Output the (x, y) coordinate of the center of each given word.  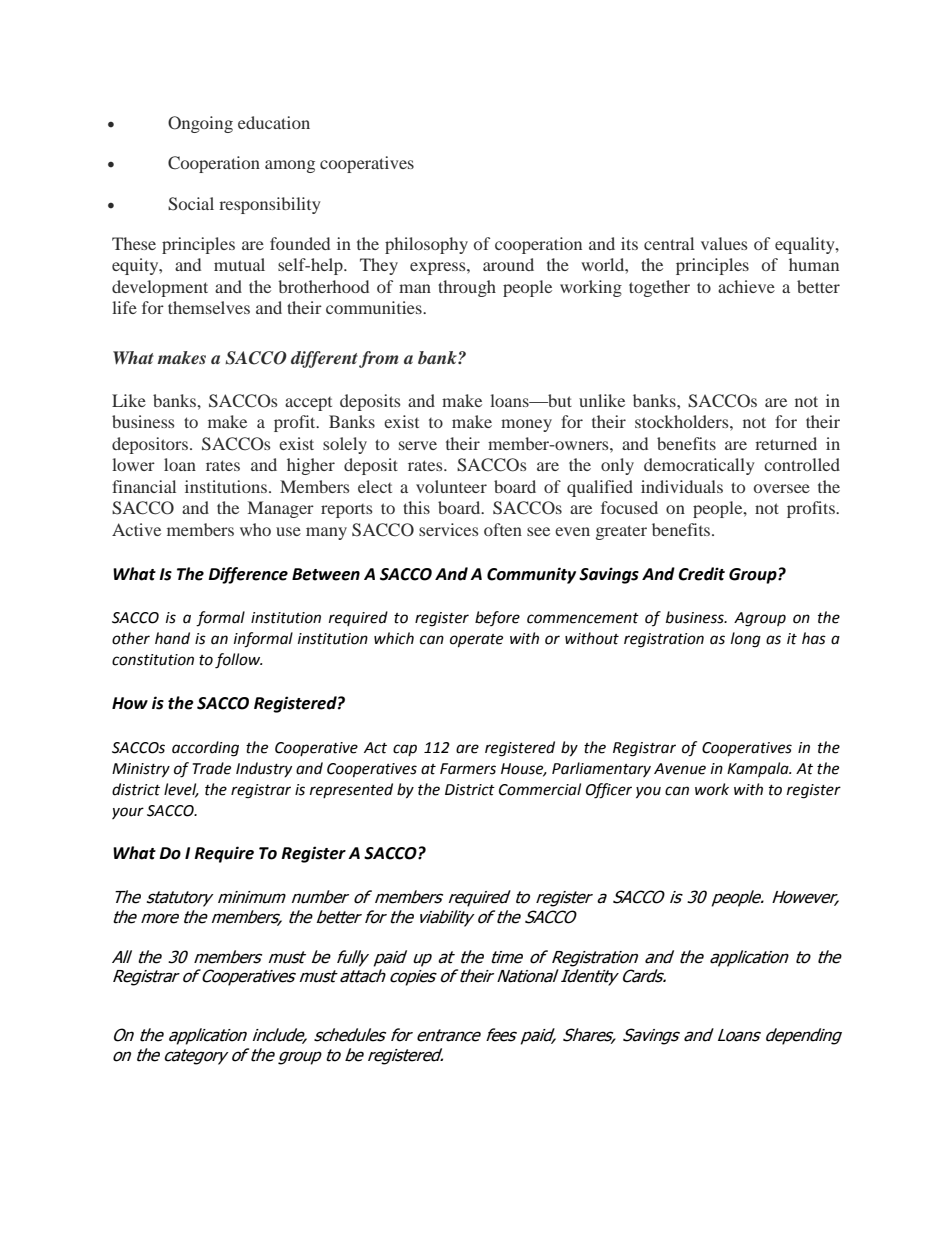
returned (786, 443)
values (724, 243)
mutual (239, 264)
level (181, 790)
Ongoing (200, 124)
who (255, 529)
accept (308, 404)
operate (476, 641)
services (449, 529)
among (290, 166)
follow (238, 661)
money (526, 425)
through (467, 288)
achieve (746, 286)
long (746, 640)
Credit (701, 574)
